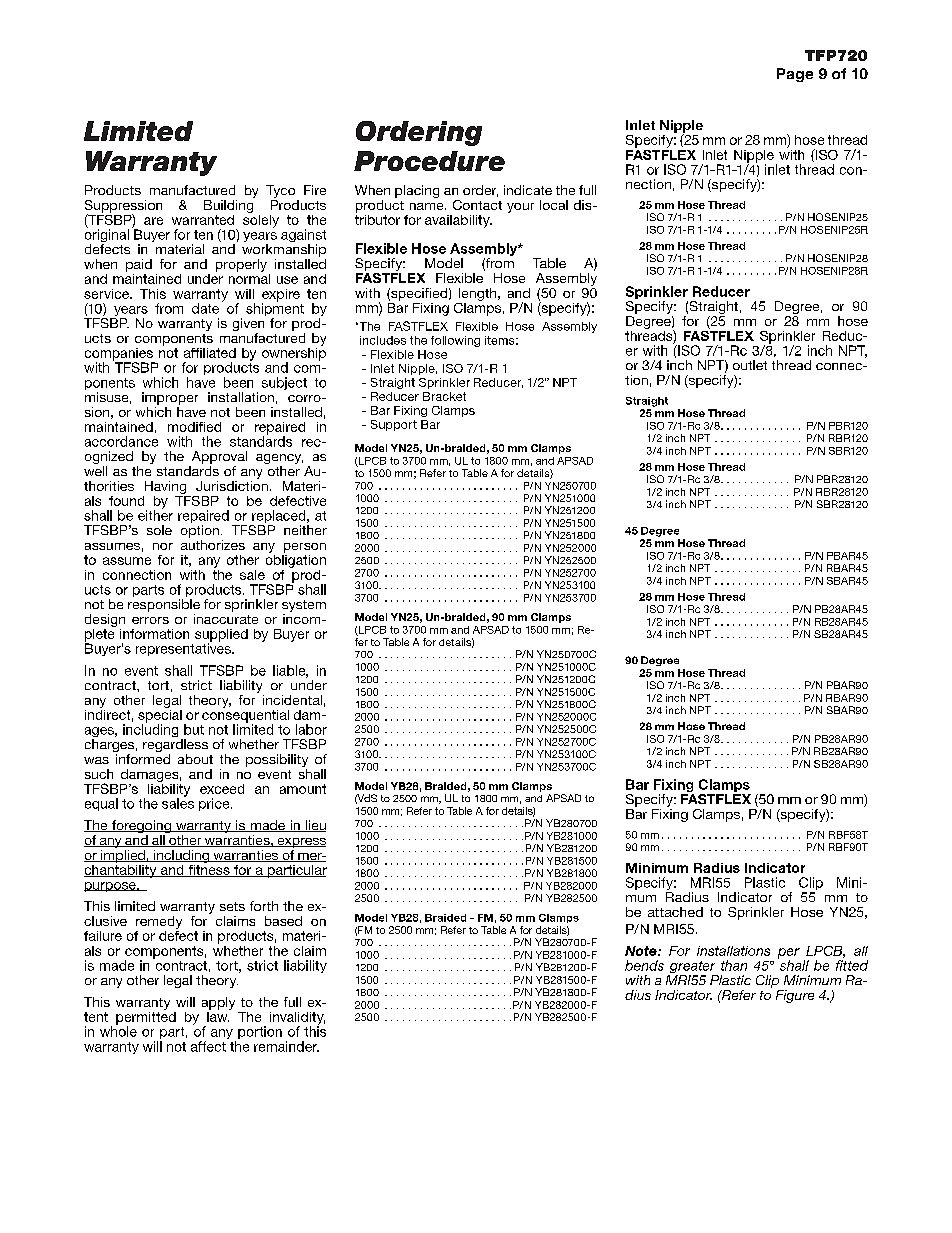 This screenshot has height=1233, width=952. I want to click on Procedure, so click(429, 161).
